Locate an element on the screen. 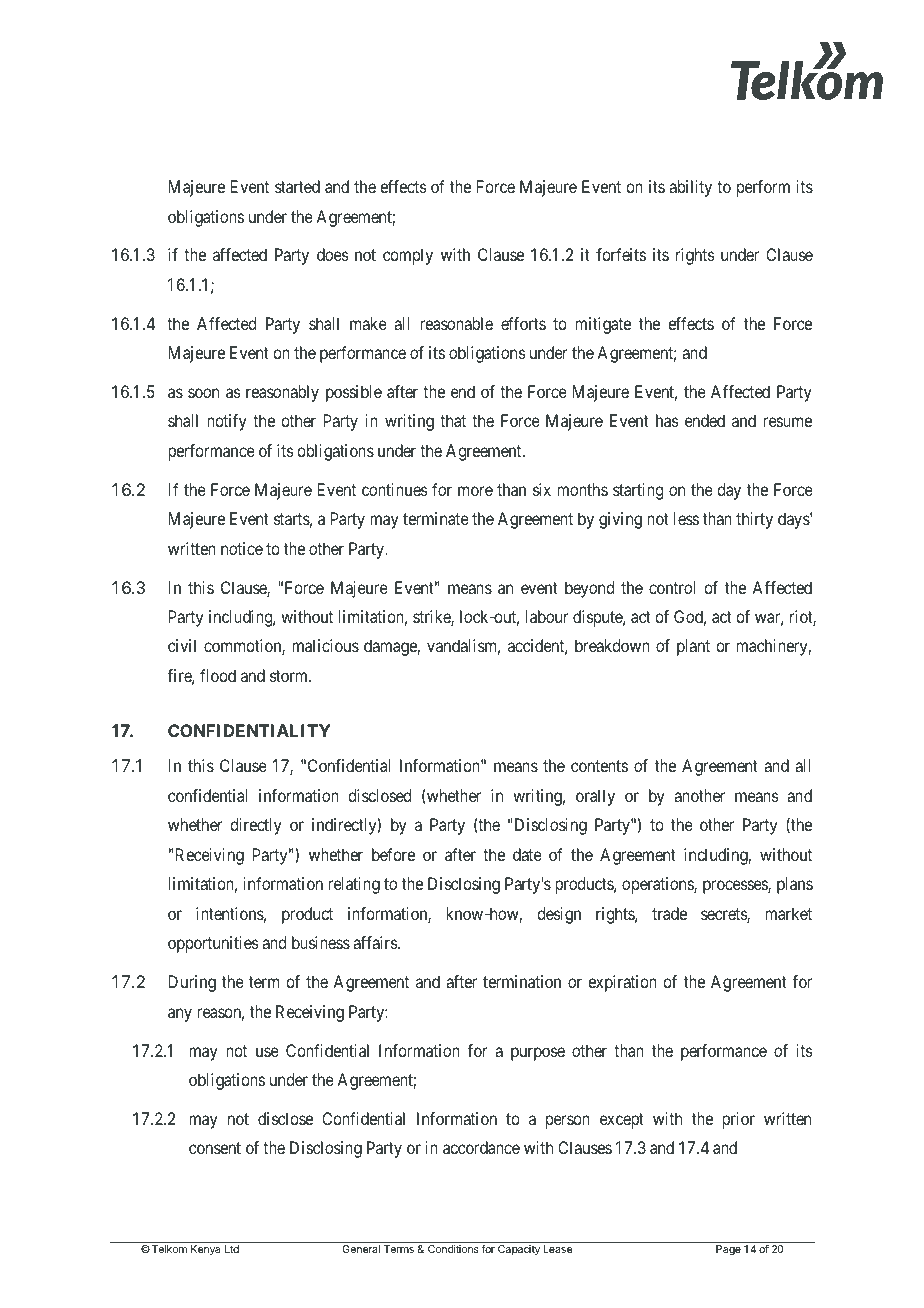  Page is located at coordinates (728, 1250).
